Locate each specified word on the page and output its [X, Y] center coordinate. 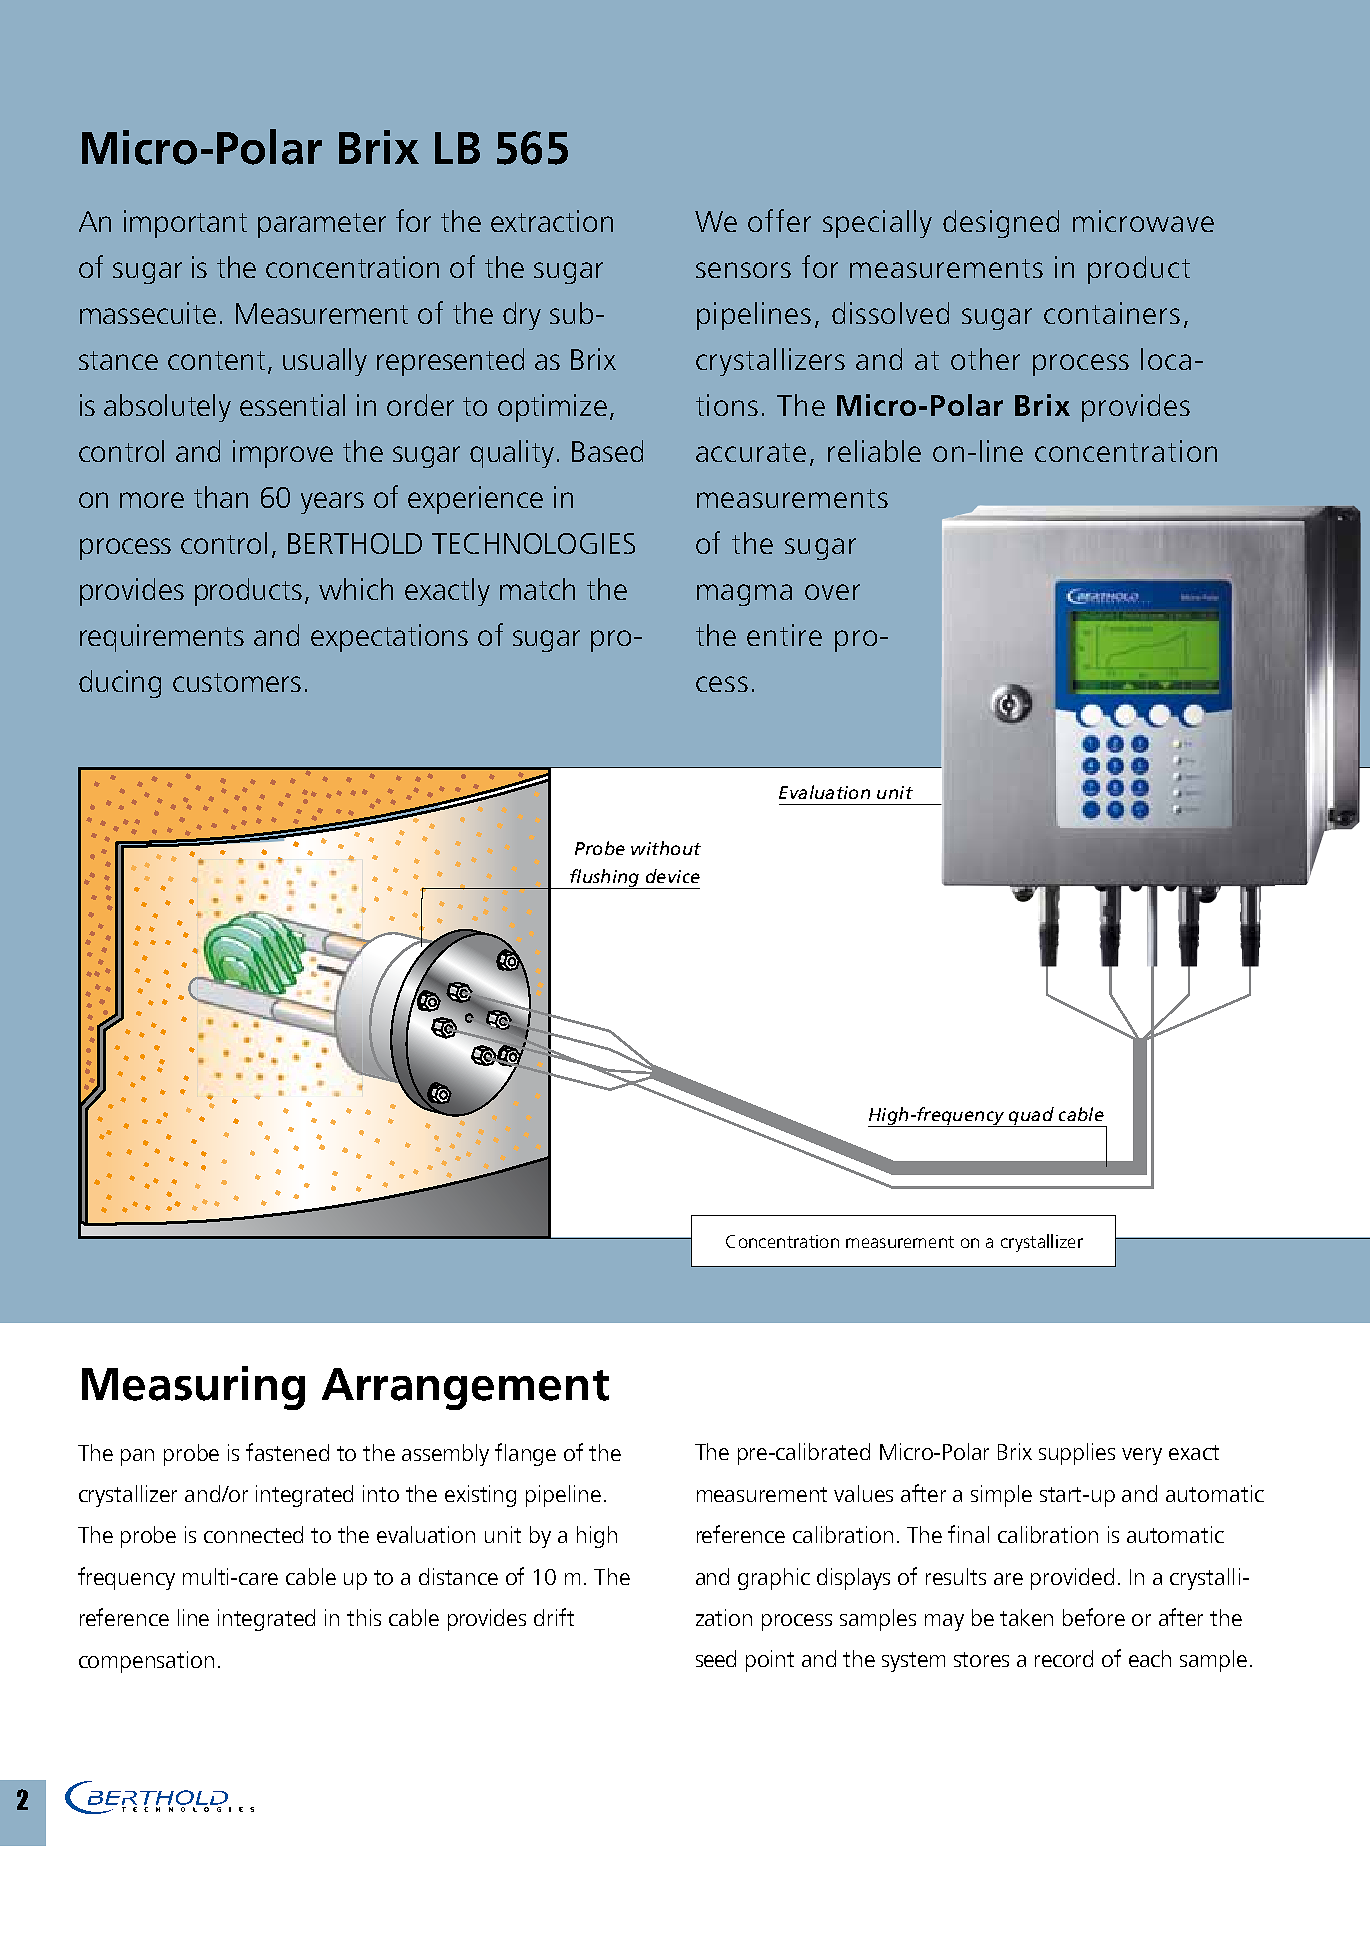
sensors [743, 270]
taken [1026, 1617]
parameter [322, 225]
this [364, 1617]
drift [554, 1617]
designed [1001, 224]
